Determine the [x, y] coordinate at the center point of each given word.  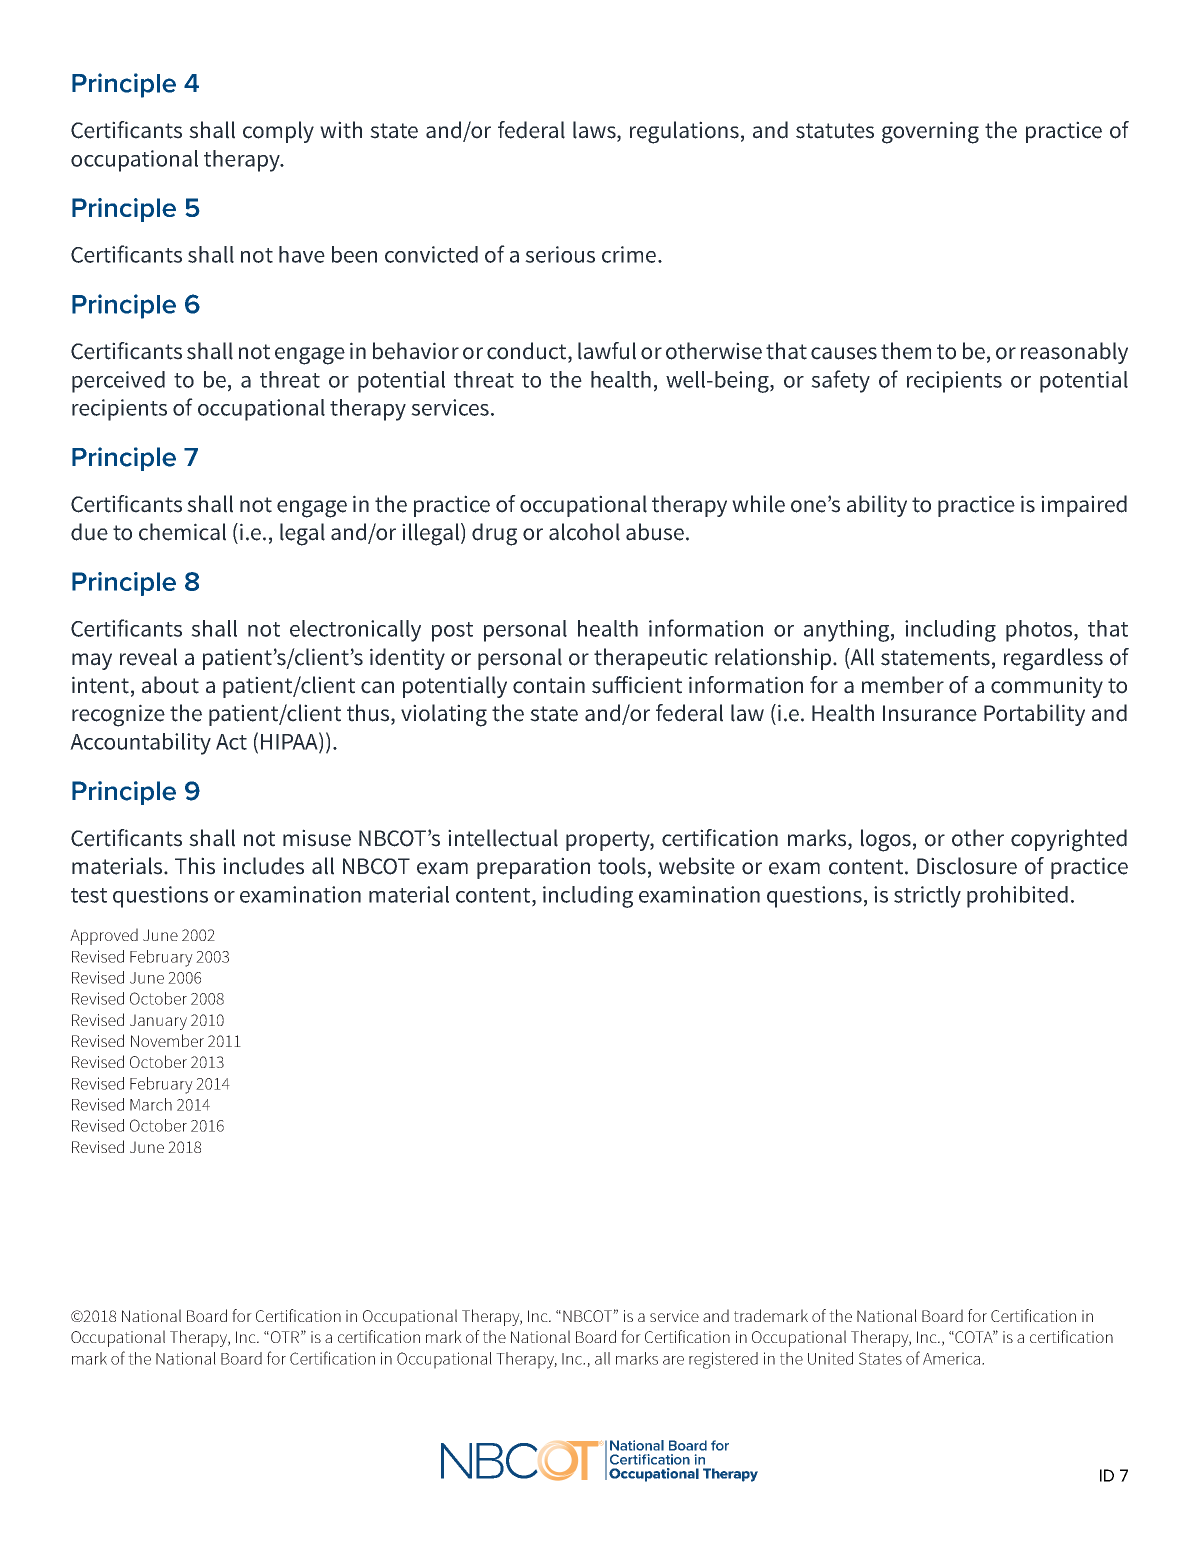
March [151, 1104]
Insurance [930, 713]
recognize [118, 715]
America [951, 1358]
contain [549, 685]
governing [930, 132]
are [673, 1360]
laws [595, 131]
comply [278, 132]
